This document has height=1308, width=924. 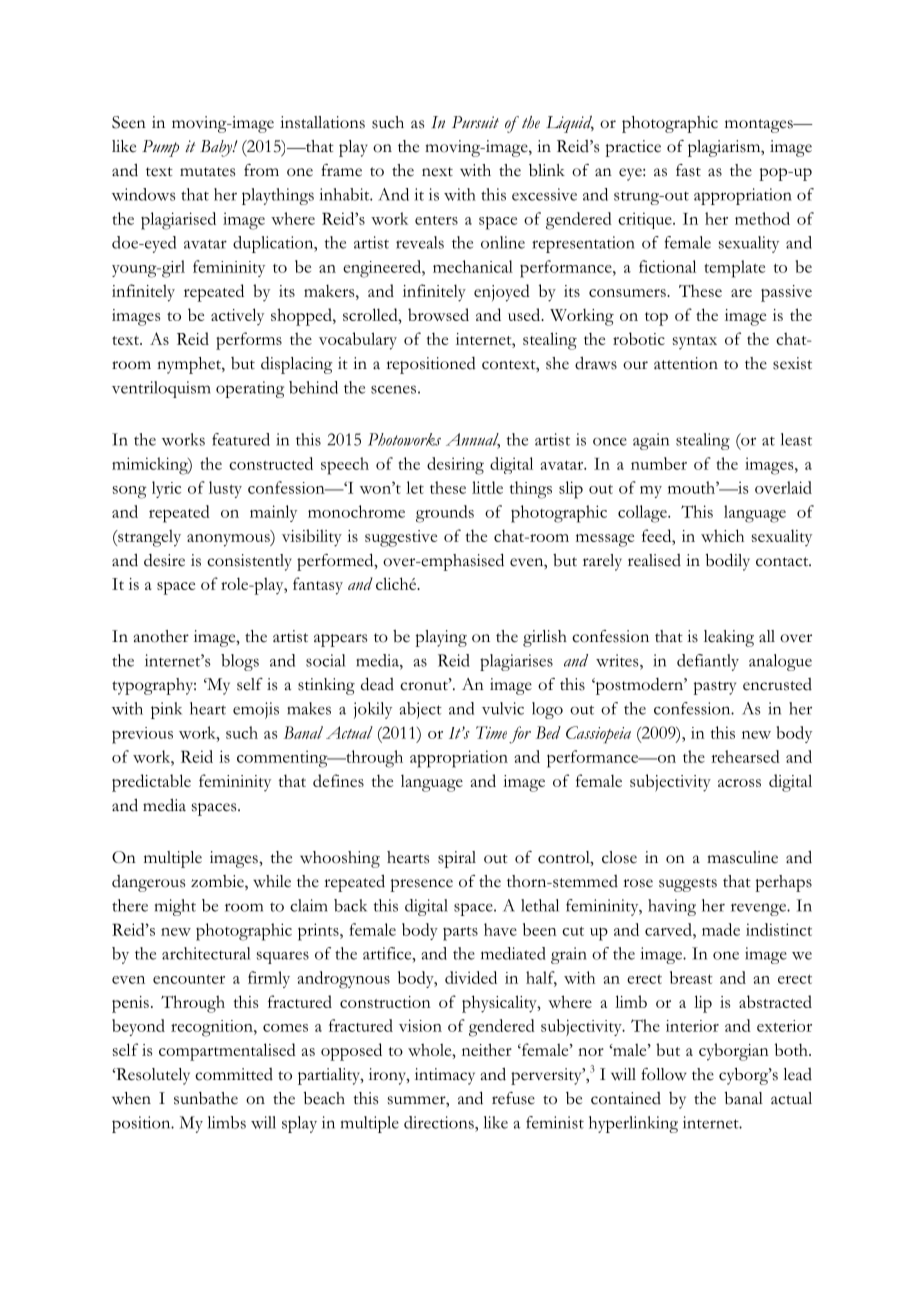 What do you see at coordinates (739, 783) in the document?
I see `across` at bounding box center [739, 783].
